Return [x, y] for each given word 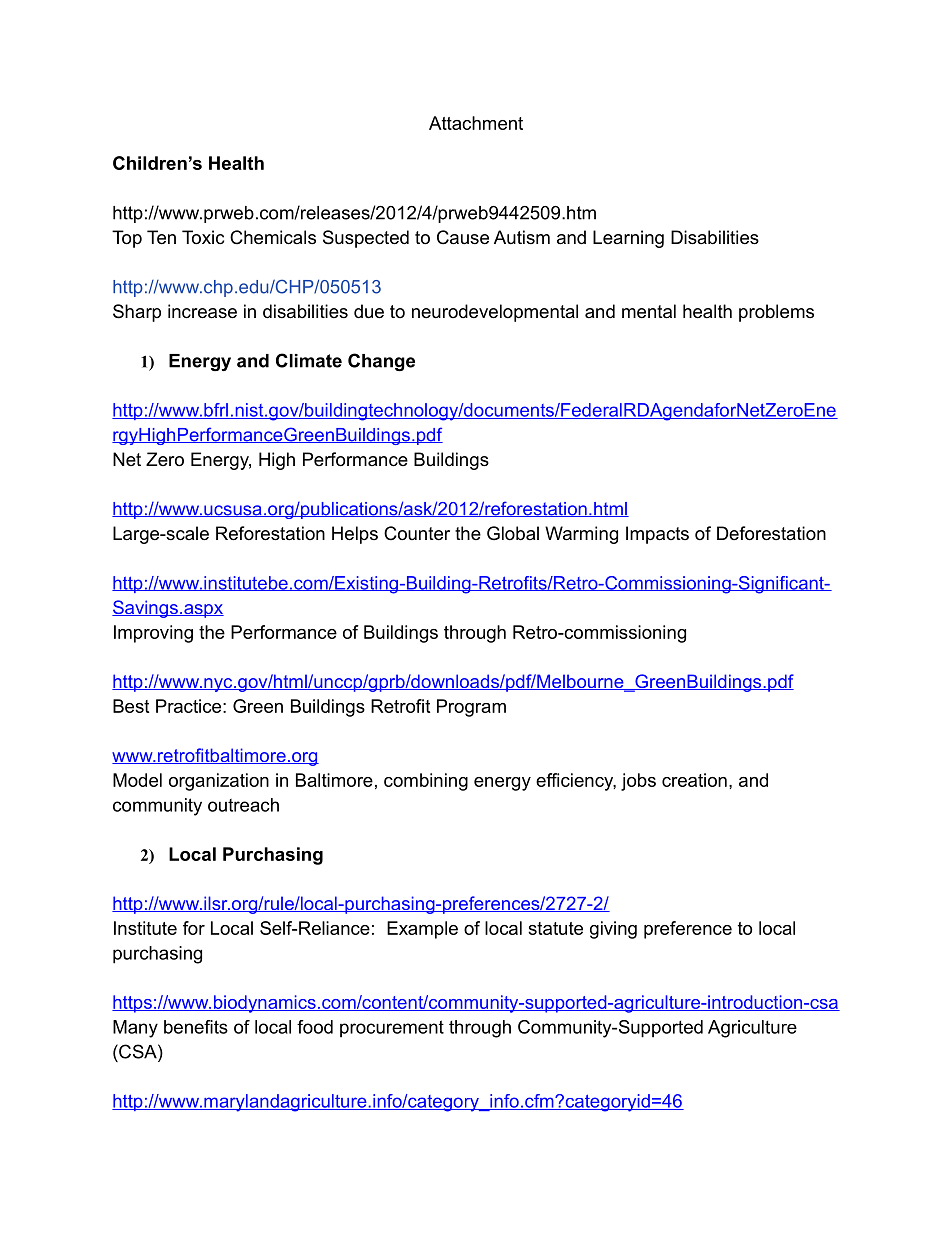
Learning [628, 239]
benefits [196, 1027]
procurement [392, 1029]
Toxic [203, 237]
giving [613, 930]
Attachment [476, 123]
